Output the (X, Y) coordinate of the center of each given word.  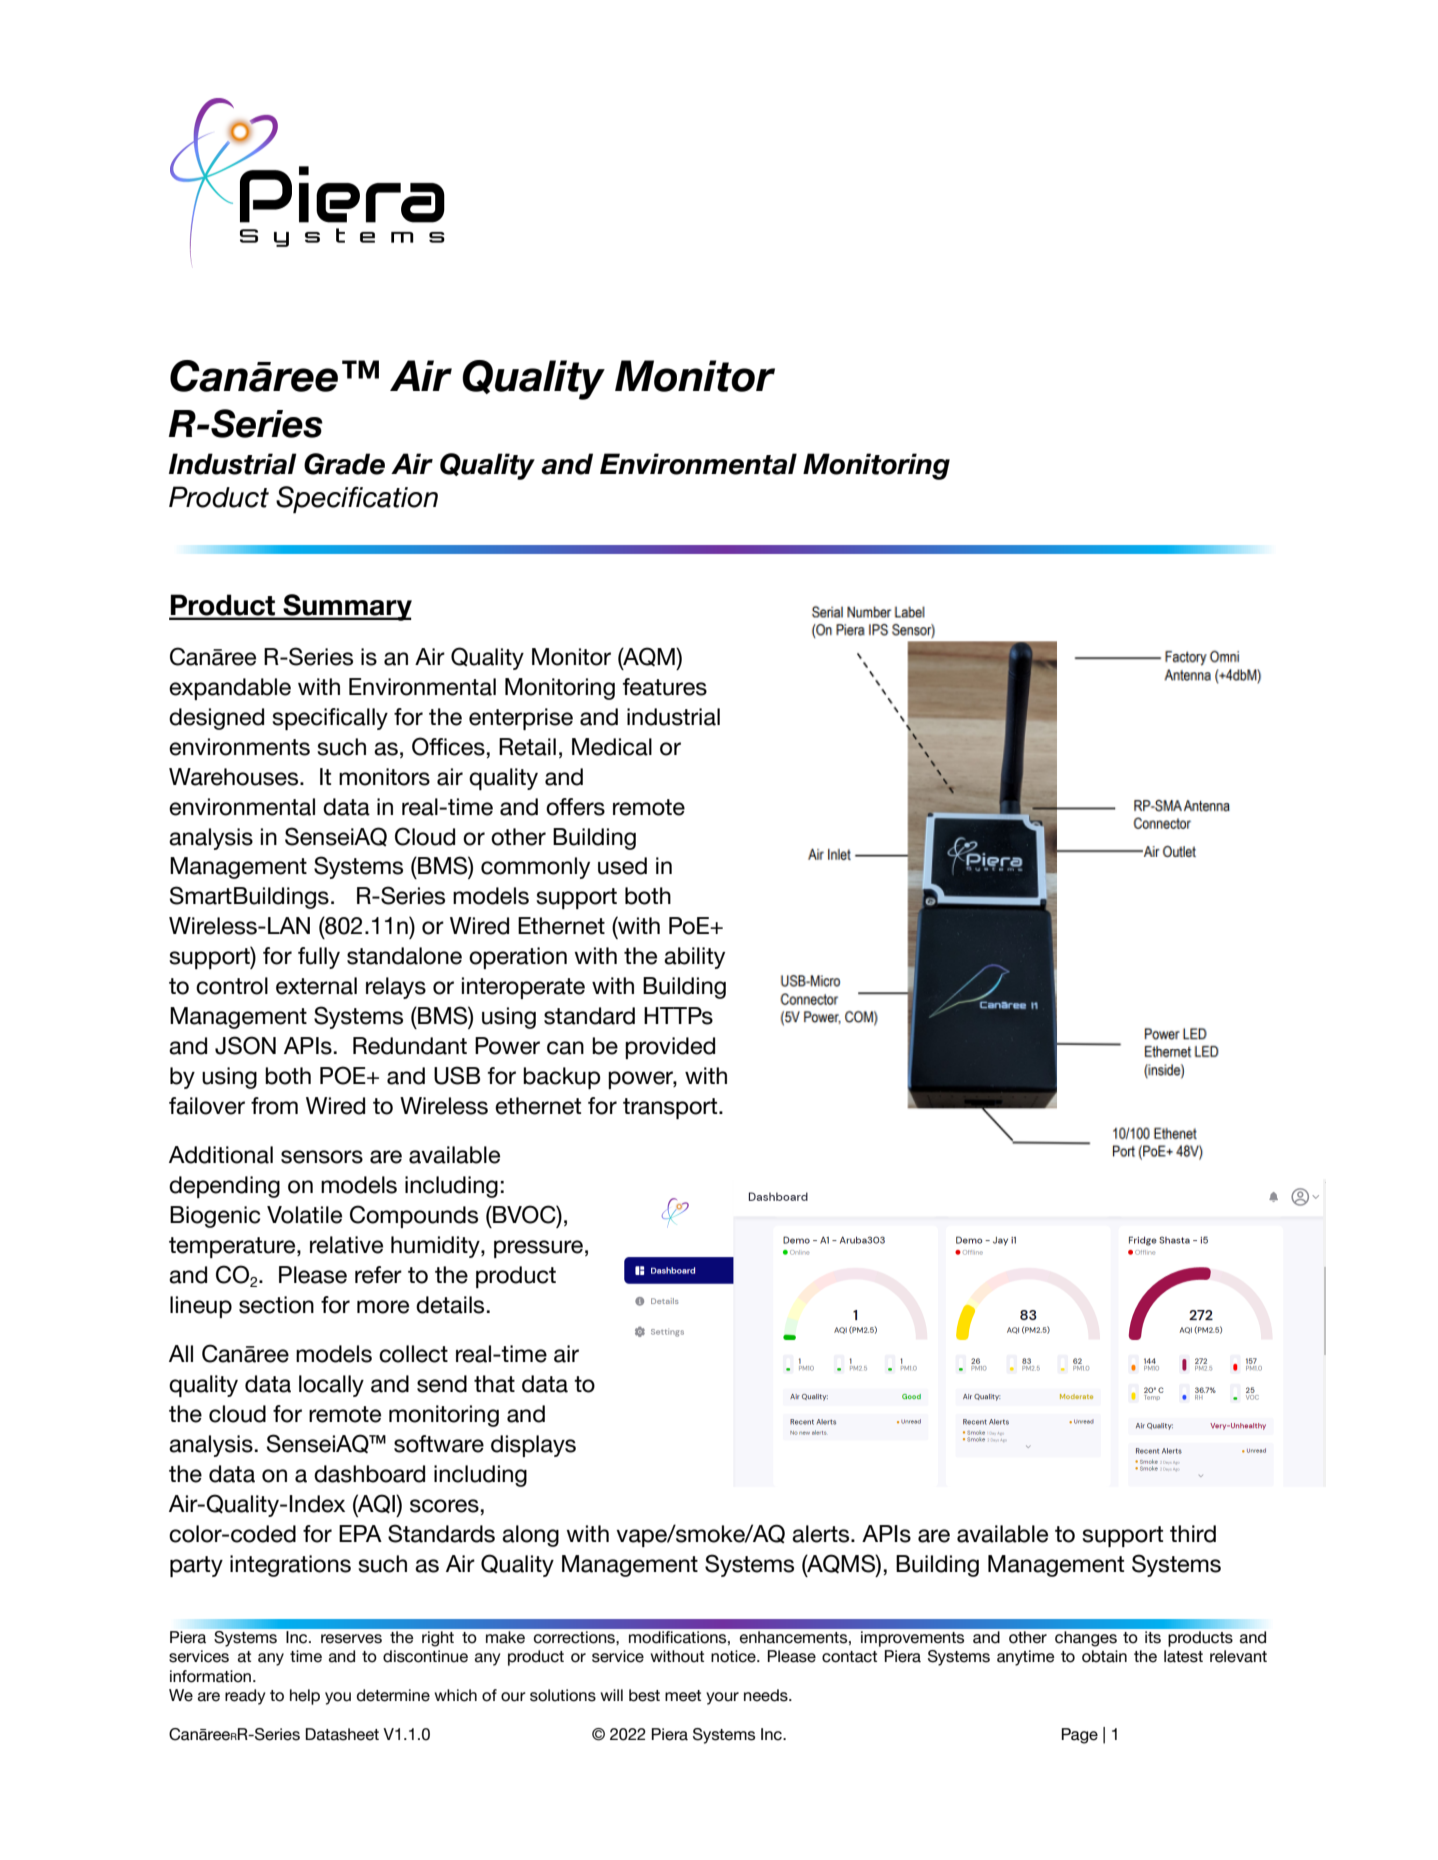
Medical (612, 747)
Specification (357, 500)
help (305, 1697)
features (665, 687)
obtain (1104, 1656)
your (722, 1698)
